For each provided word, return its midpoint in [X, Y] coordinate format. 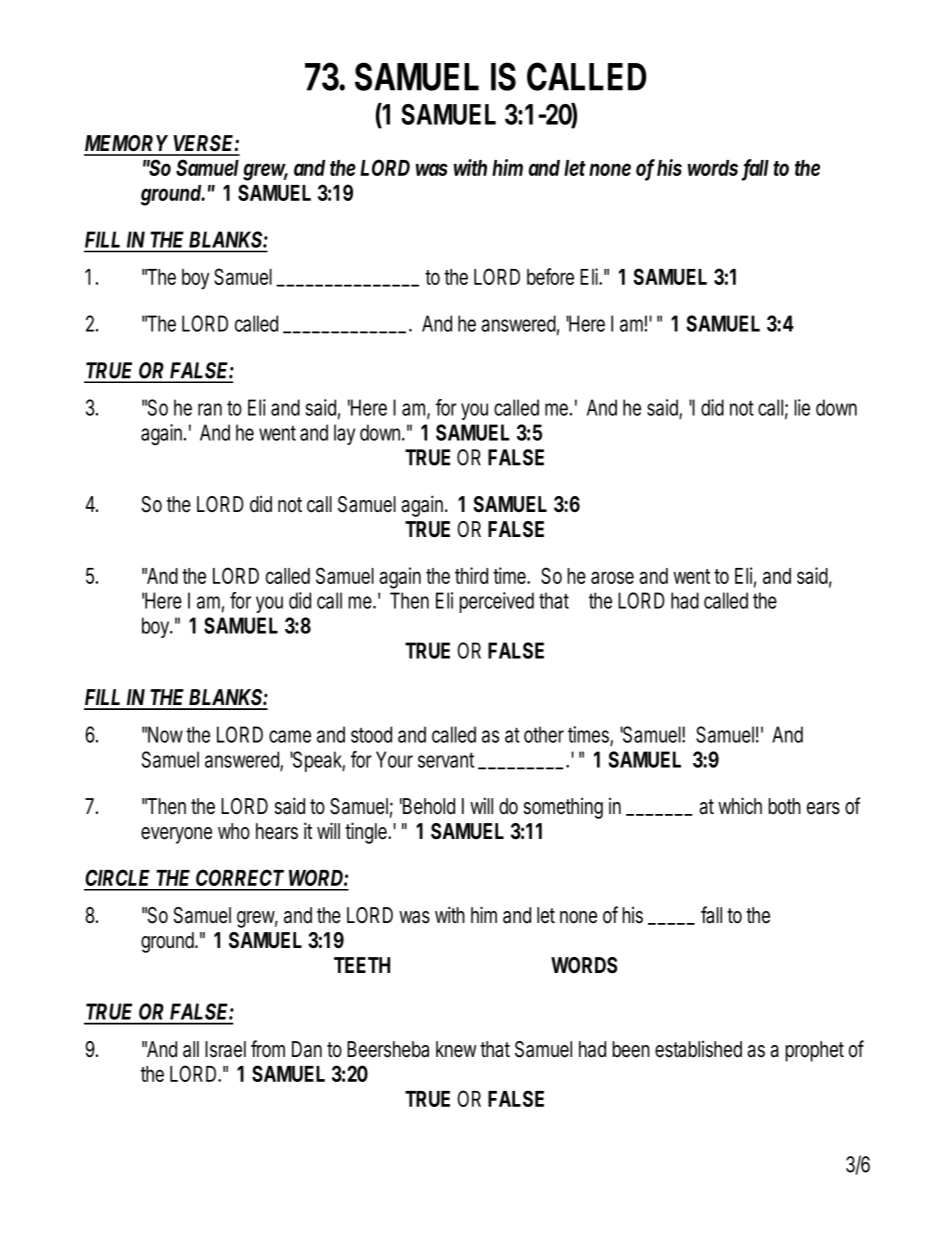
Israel [225, 1049]
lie [802, 407]
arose [612, 577]
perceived [497, 602]
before [550, 276]
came [290, 736]
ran [210, 409]
